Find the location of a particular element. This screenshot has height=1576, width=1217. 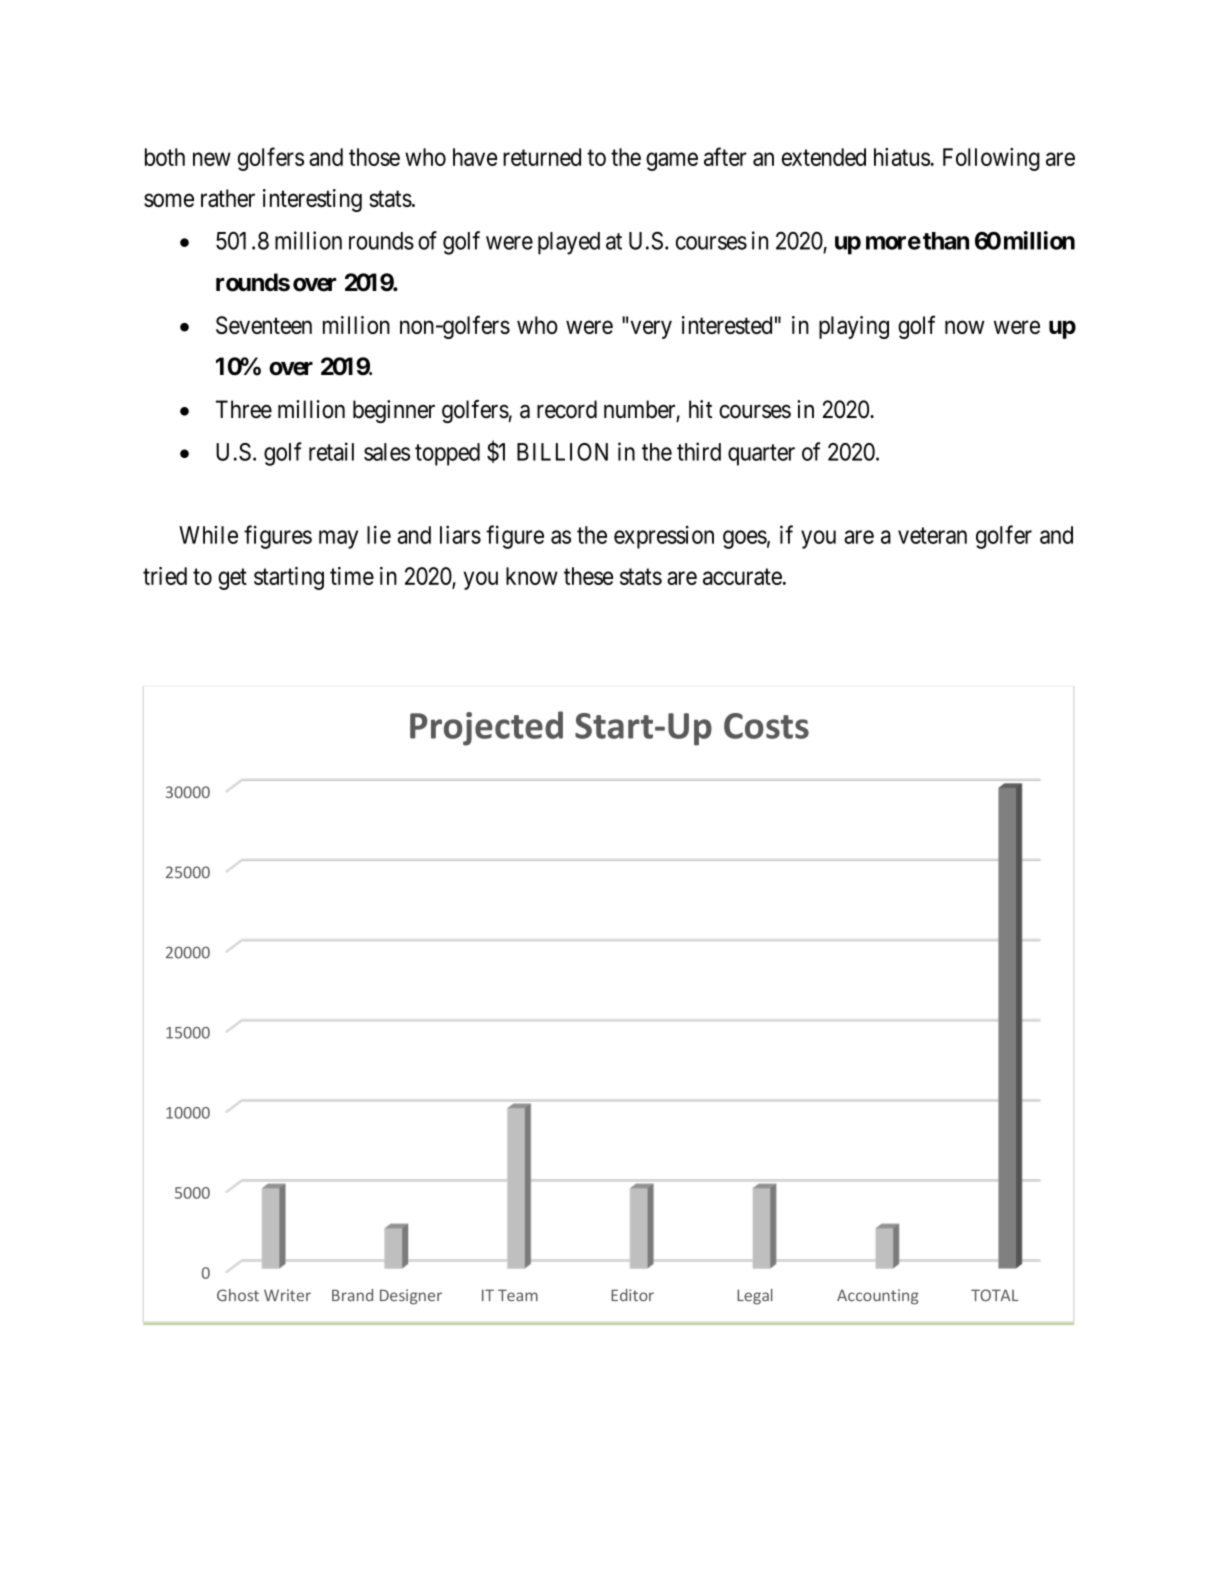

rather is located at coordinates (228, 198).
